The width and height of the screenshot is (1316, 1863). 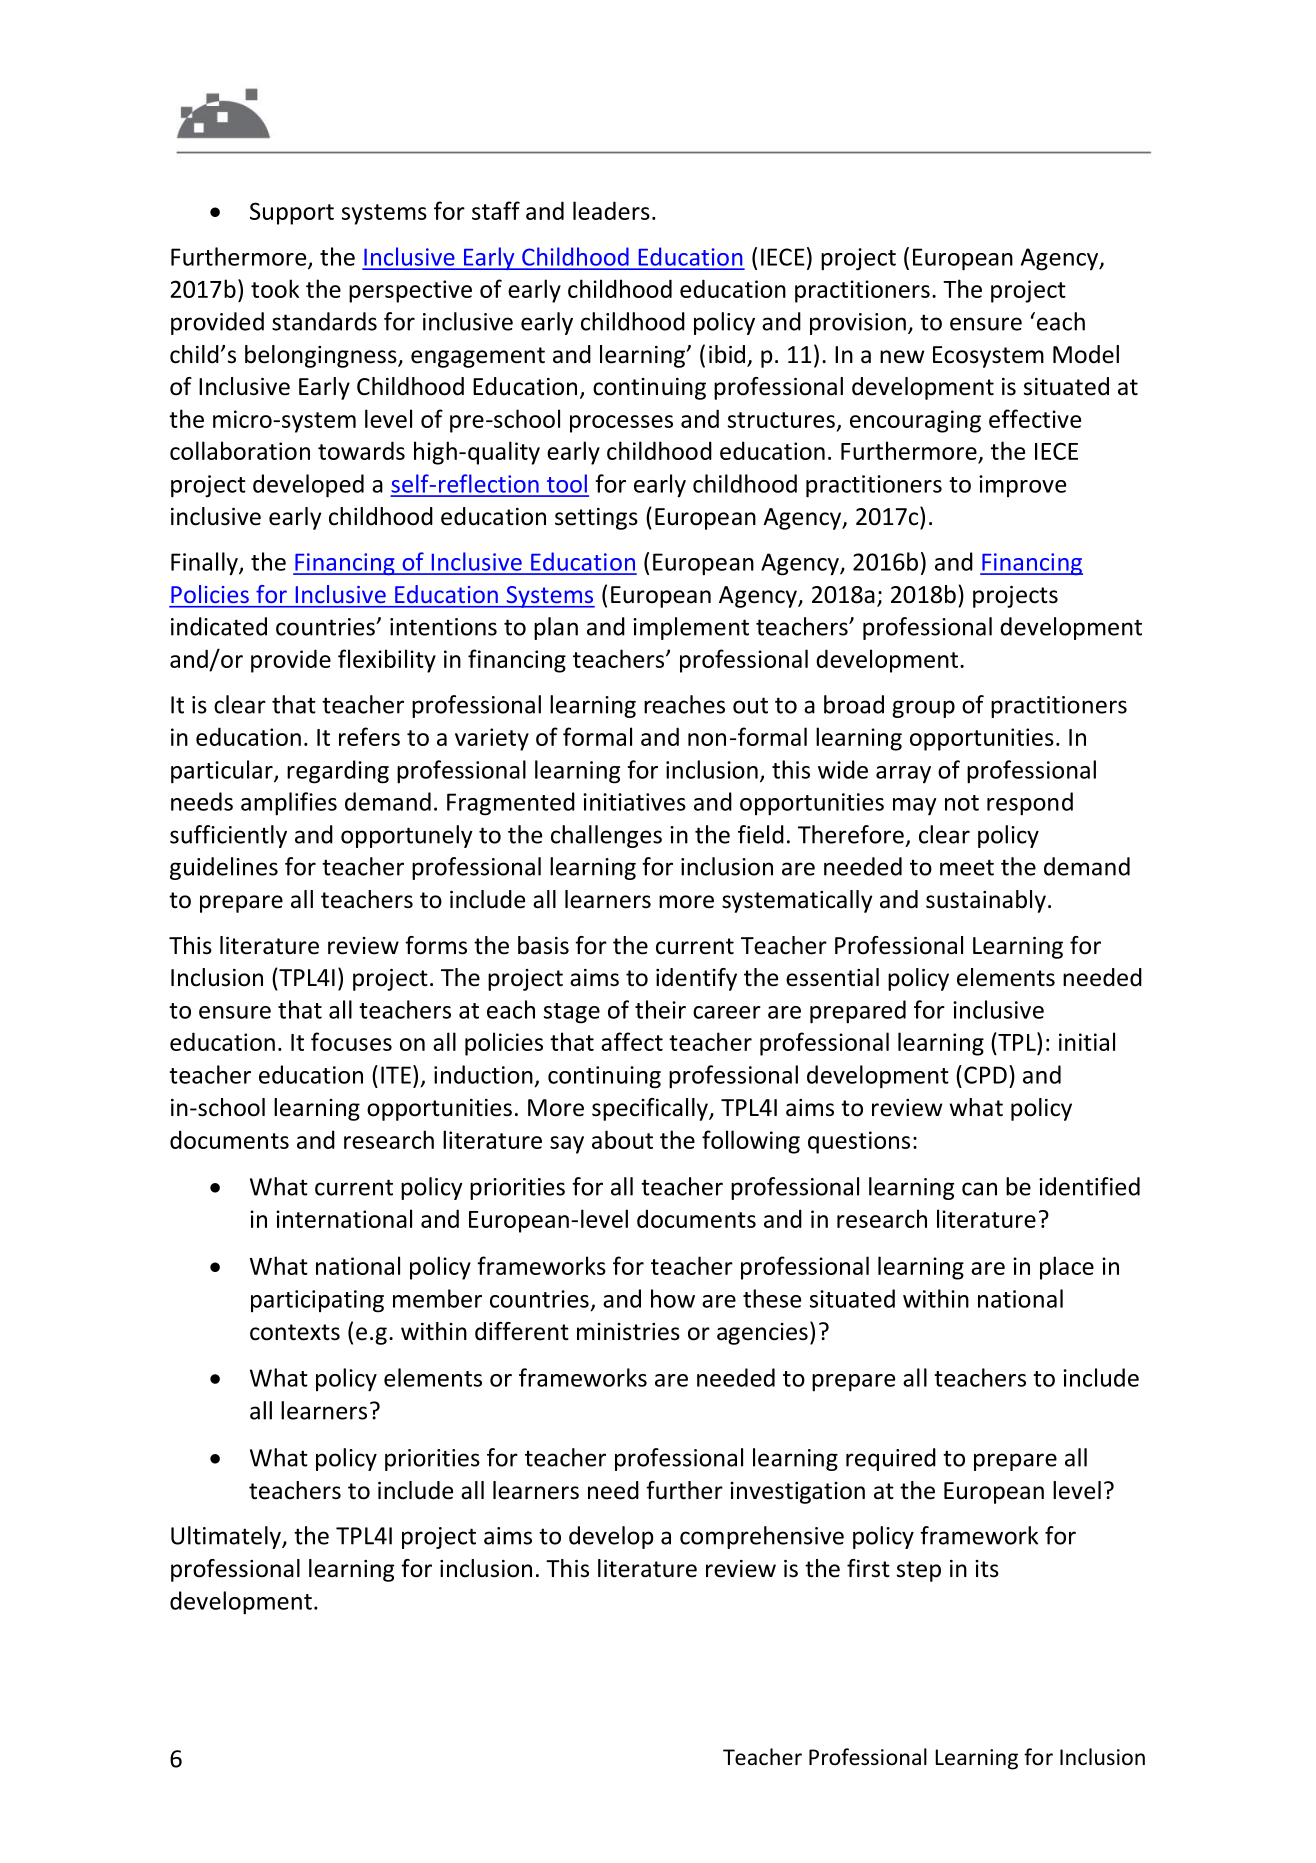 What do you see at coordinates (292, 213) in the screenshot?
I see `Support` at bounding box center [292, 213].
